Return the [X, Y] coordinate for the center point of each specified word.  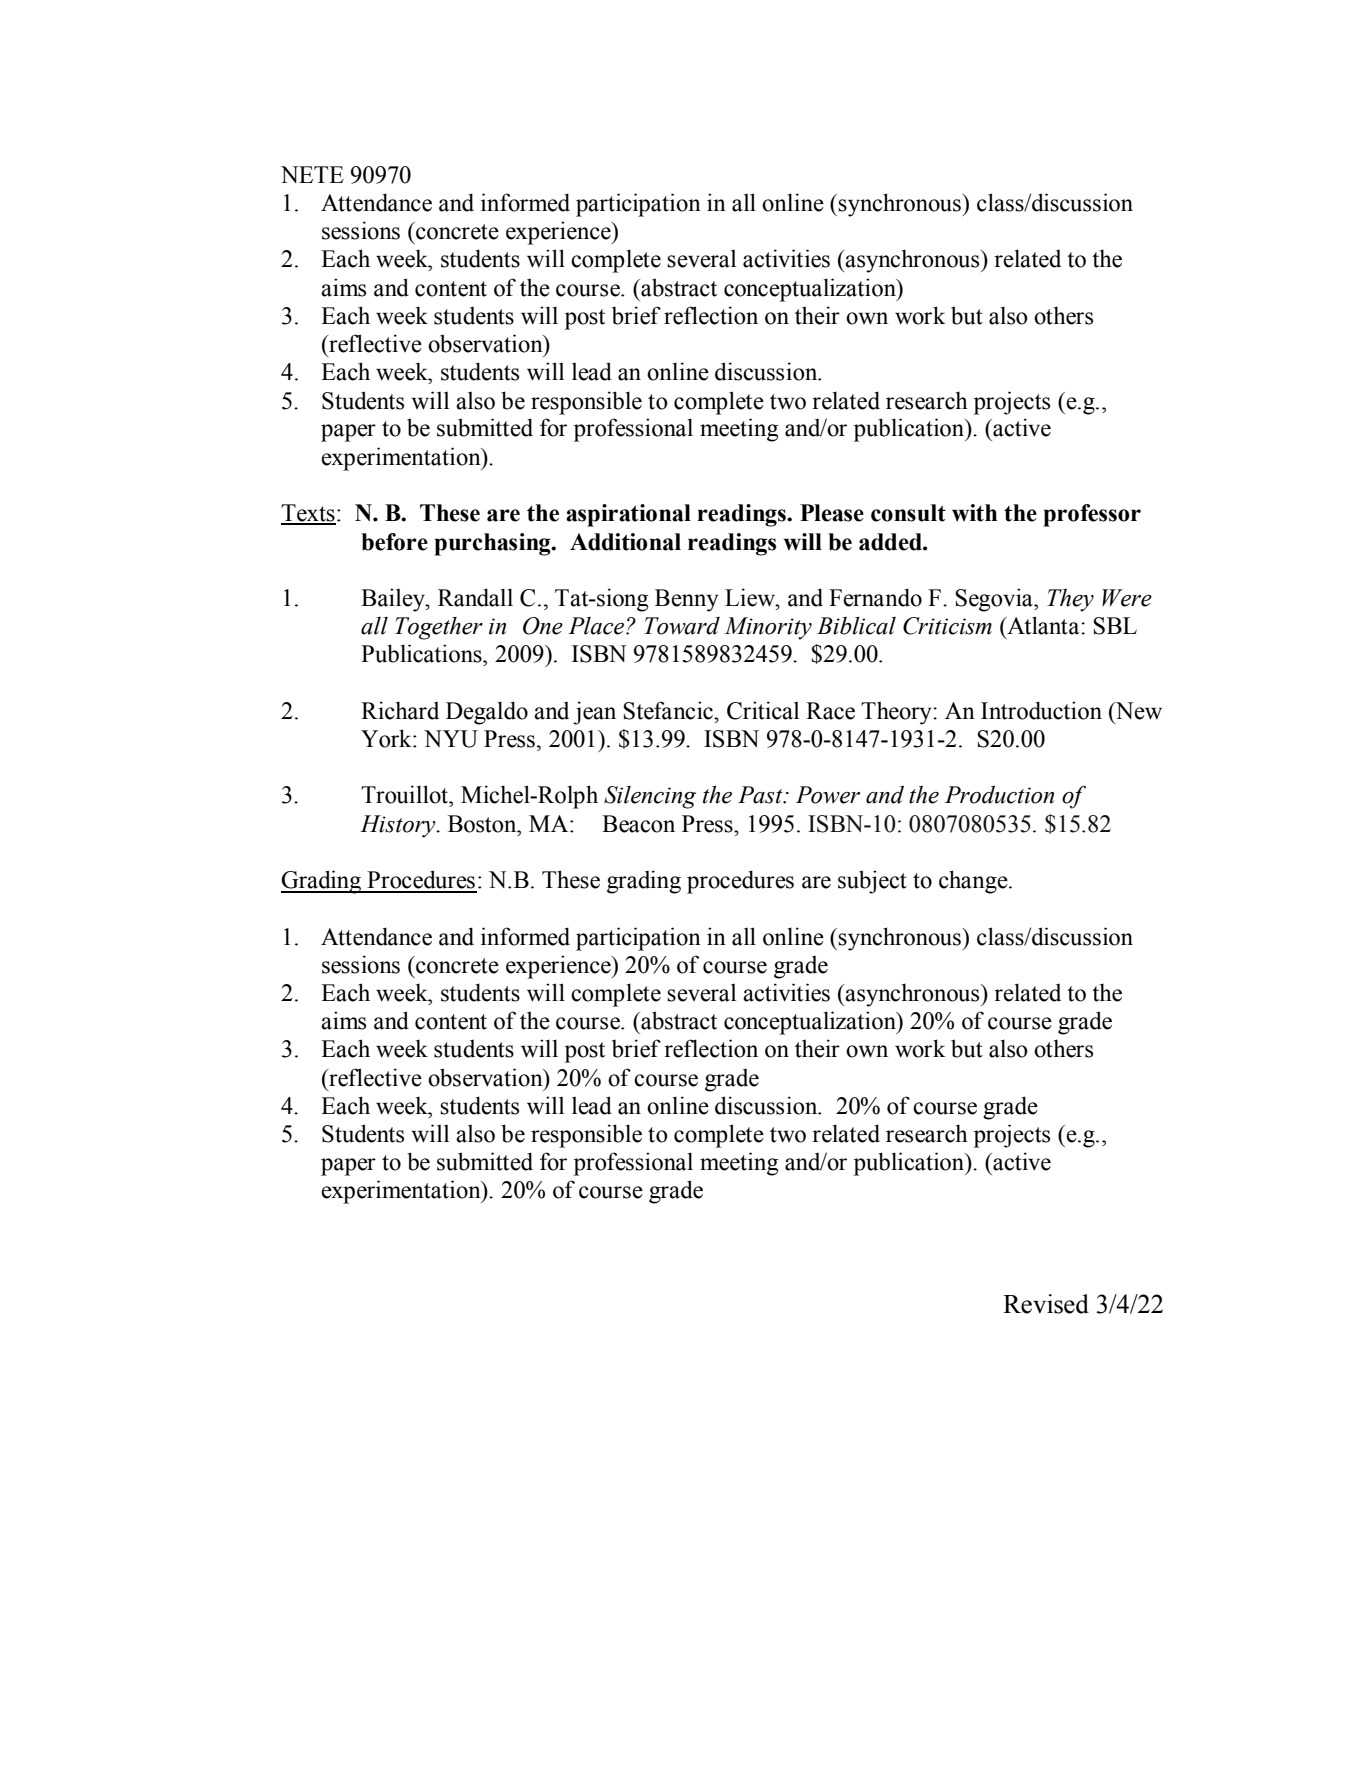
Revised [1046, 1304]
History [399, 826]
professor [1092, 515]
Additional [625, 542]
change [974, 882]
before [394, 542]
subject [872, 882]
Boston [483, 824]
